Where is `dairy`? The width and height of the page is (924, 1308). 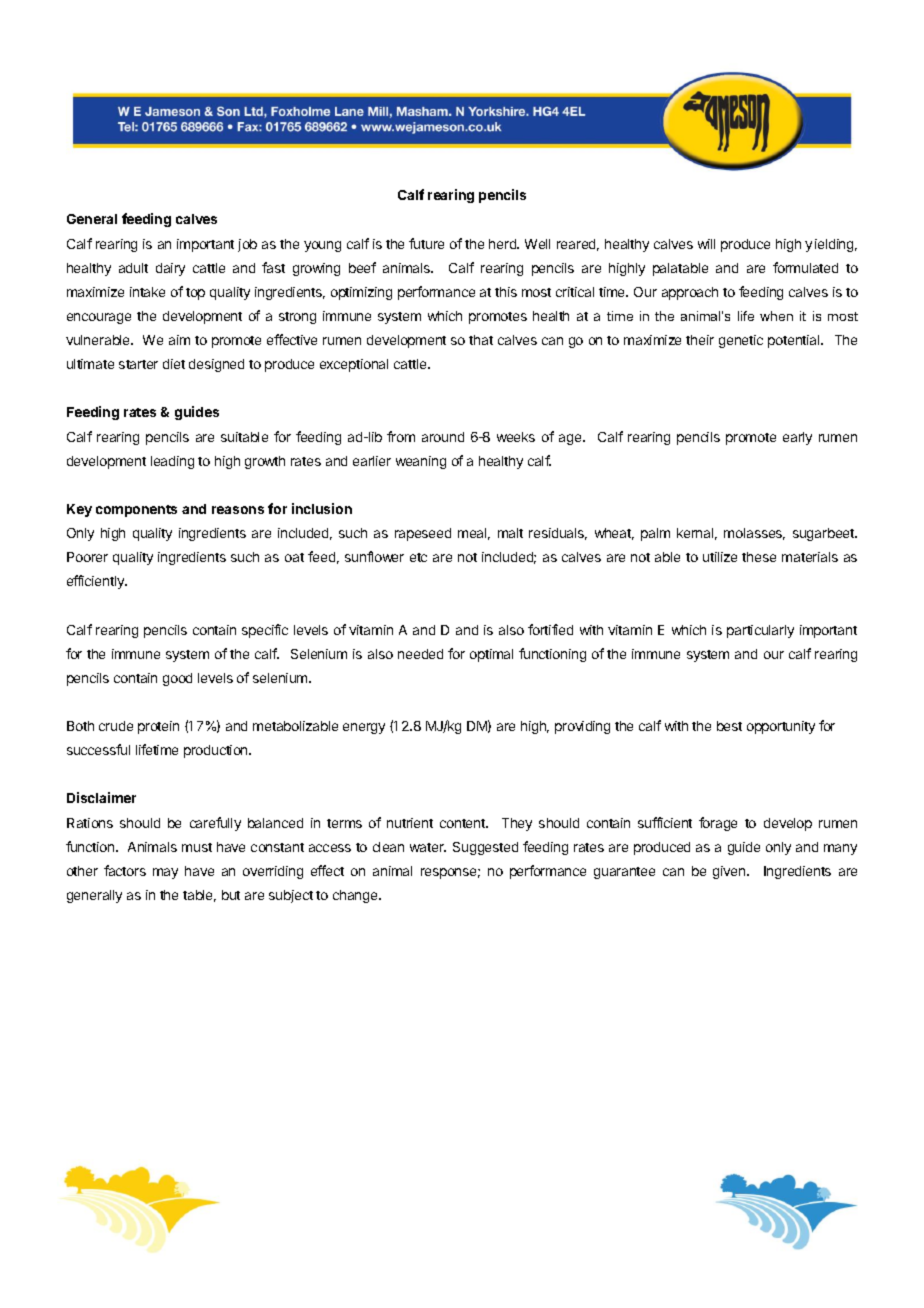 dairy is located at coordinates (170, 269).
